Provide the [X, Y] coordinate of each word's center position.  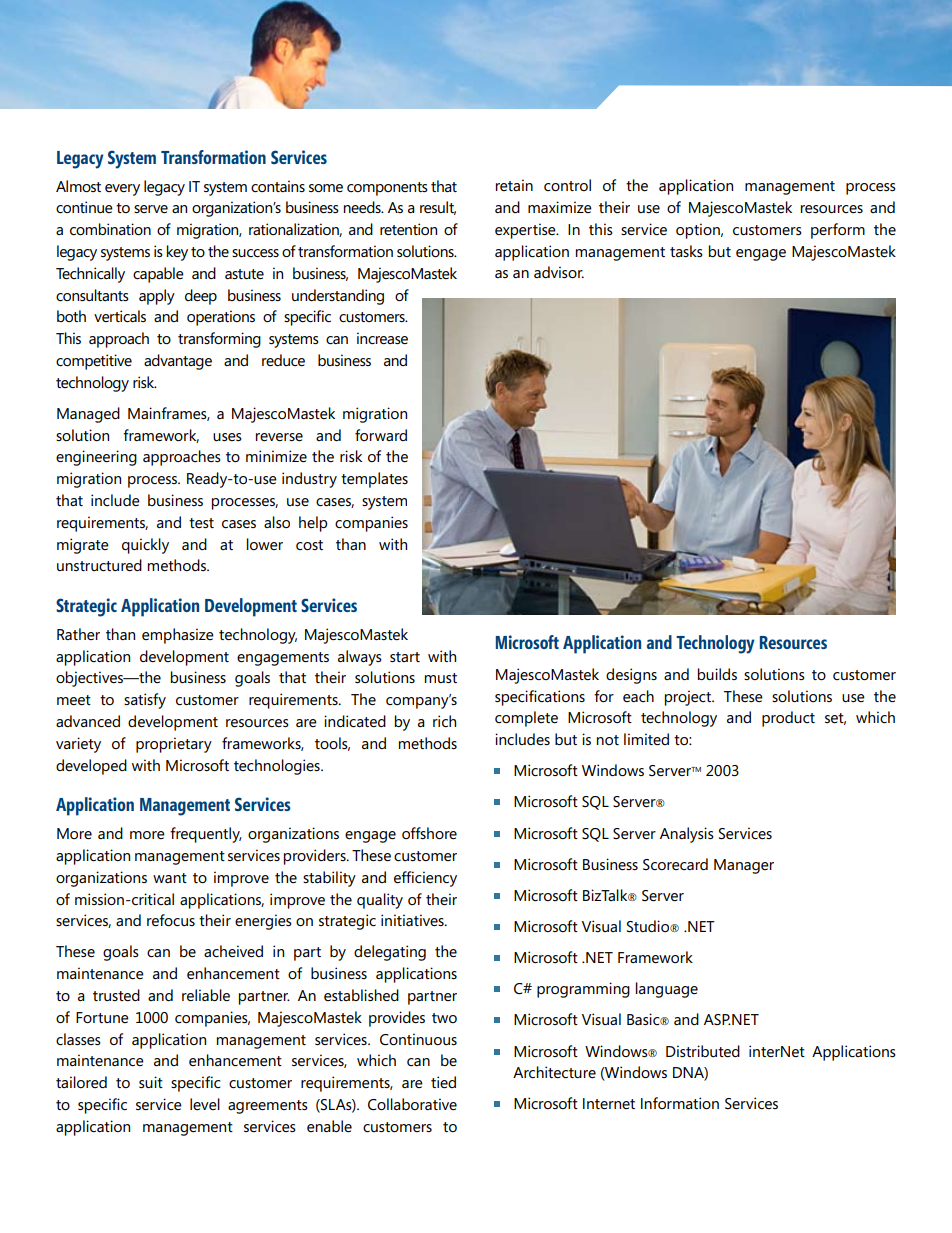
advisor [559, 272]
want [170, 878]
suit [151, 1082]
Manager [744, 866]
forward [381, 435]
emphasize [178, 636]
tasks [686, 251]
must [441, 678]
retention [408, 229]
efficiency [425, 879]
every [122, 190]
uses [227, 437]
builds [717, 674]
